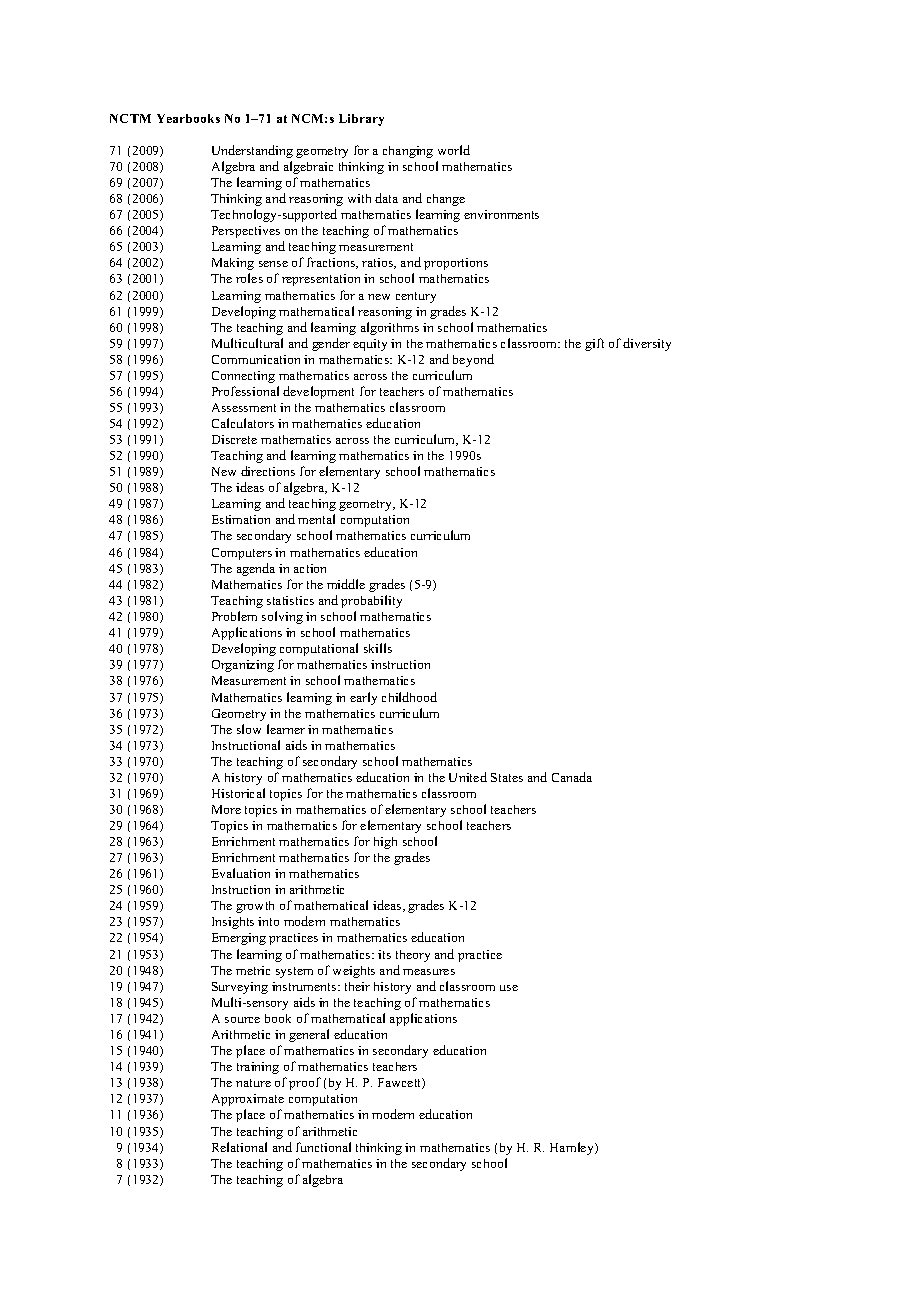  Describe the element at coordinates (233, 923) in the document. I see `Insights` at that location.
